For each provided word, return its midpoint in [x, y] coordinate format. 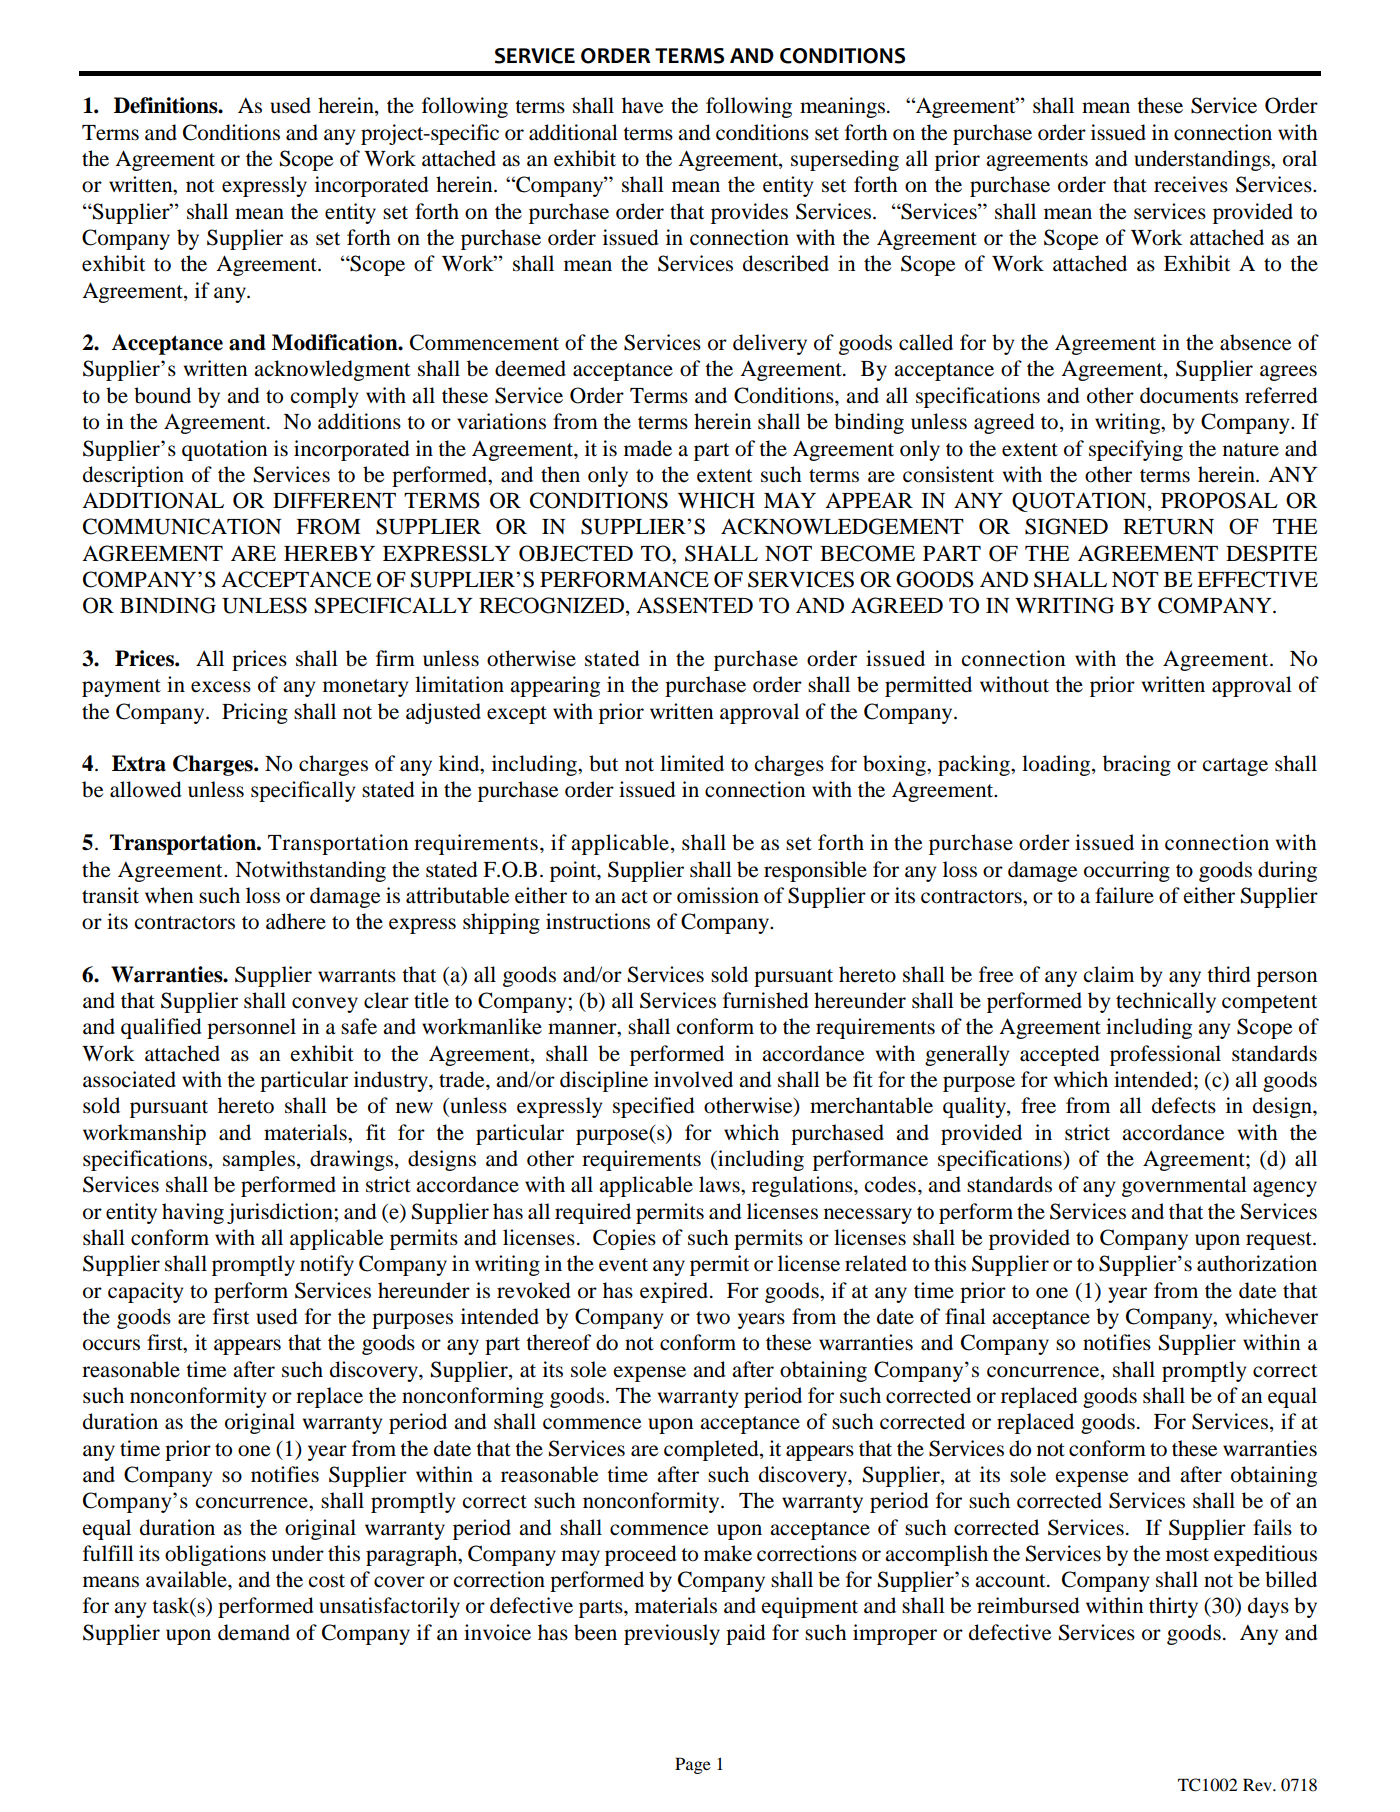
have [642, 105]
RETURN [1168, 527]
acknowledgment [332, 370]
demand [254, 1632]
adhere [296, 921]
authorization [1257, 1263]
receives [1191, 184]
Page [693, 1765]
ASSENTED [694, 605]
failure [1124, 895]
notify [327, 1265]
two [713, 1318]
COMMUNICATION [182, 526]
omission [718, 895]
